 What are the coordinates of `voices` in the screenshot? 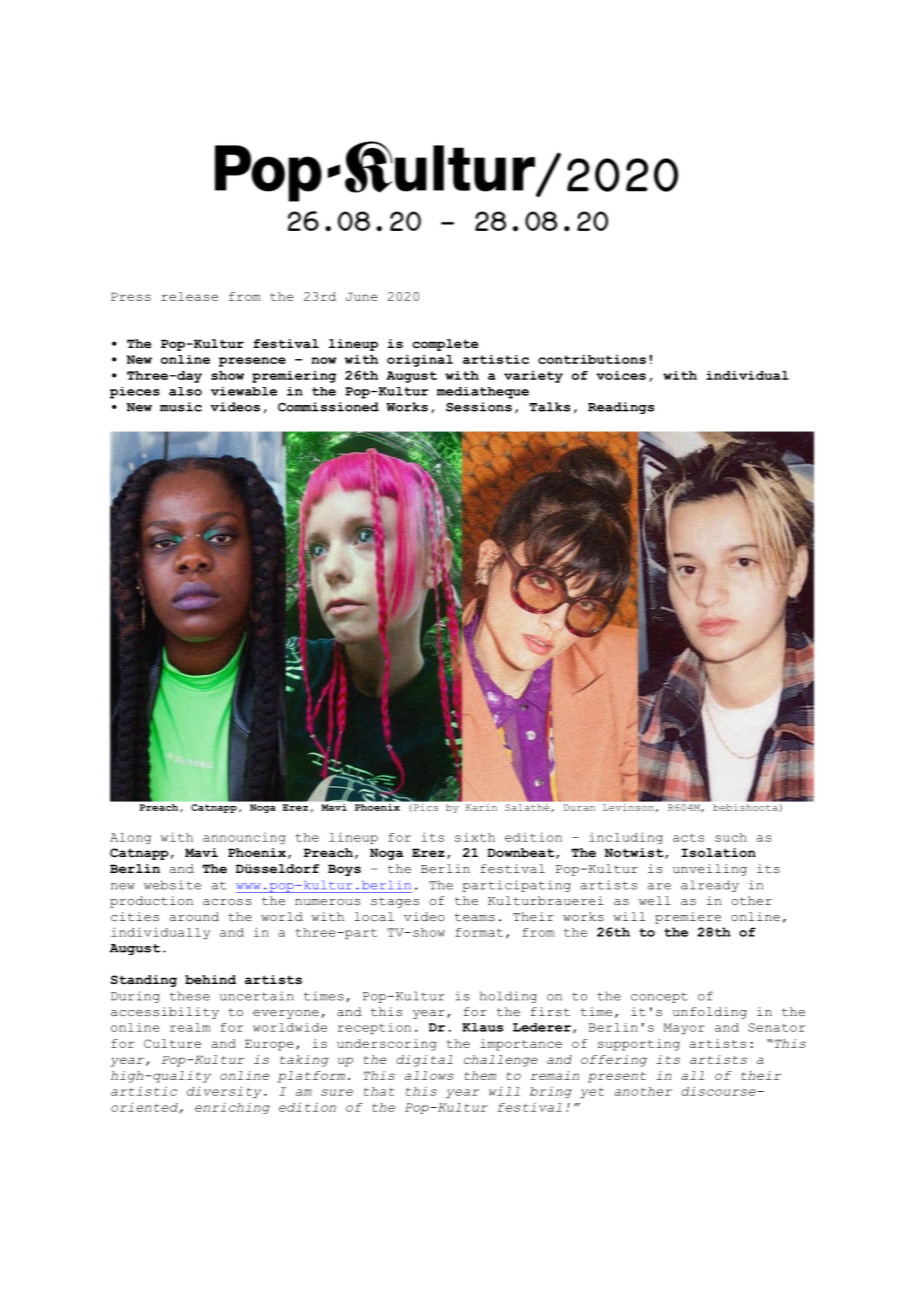 It's located at (621, 375).
